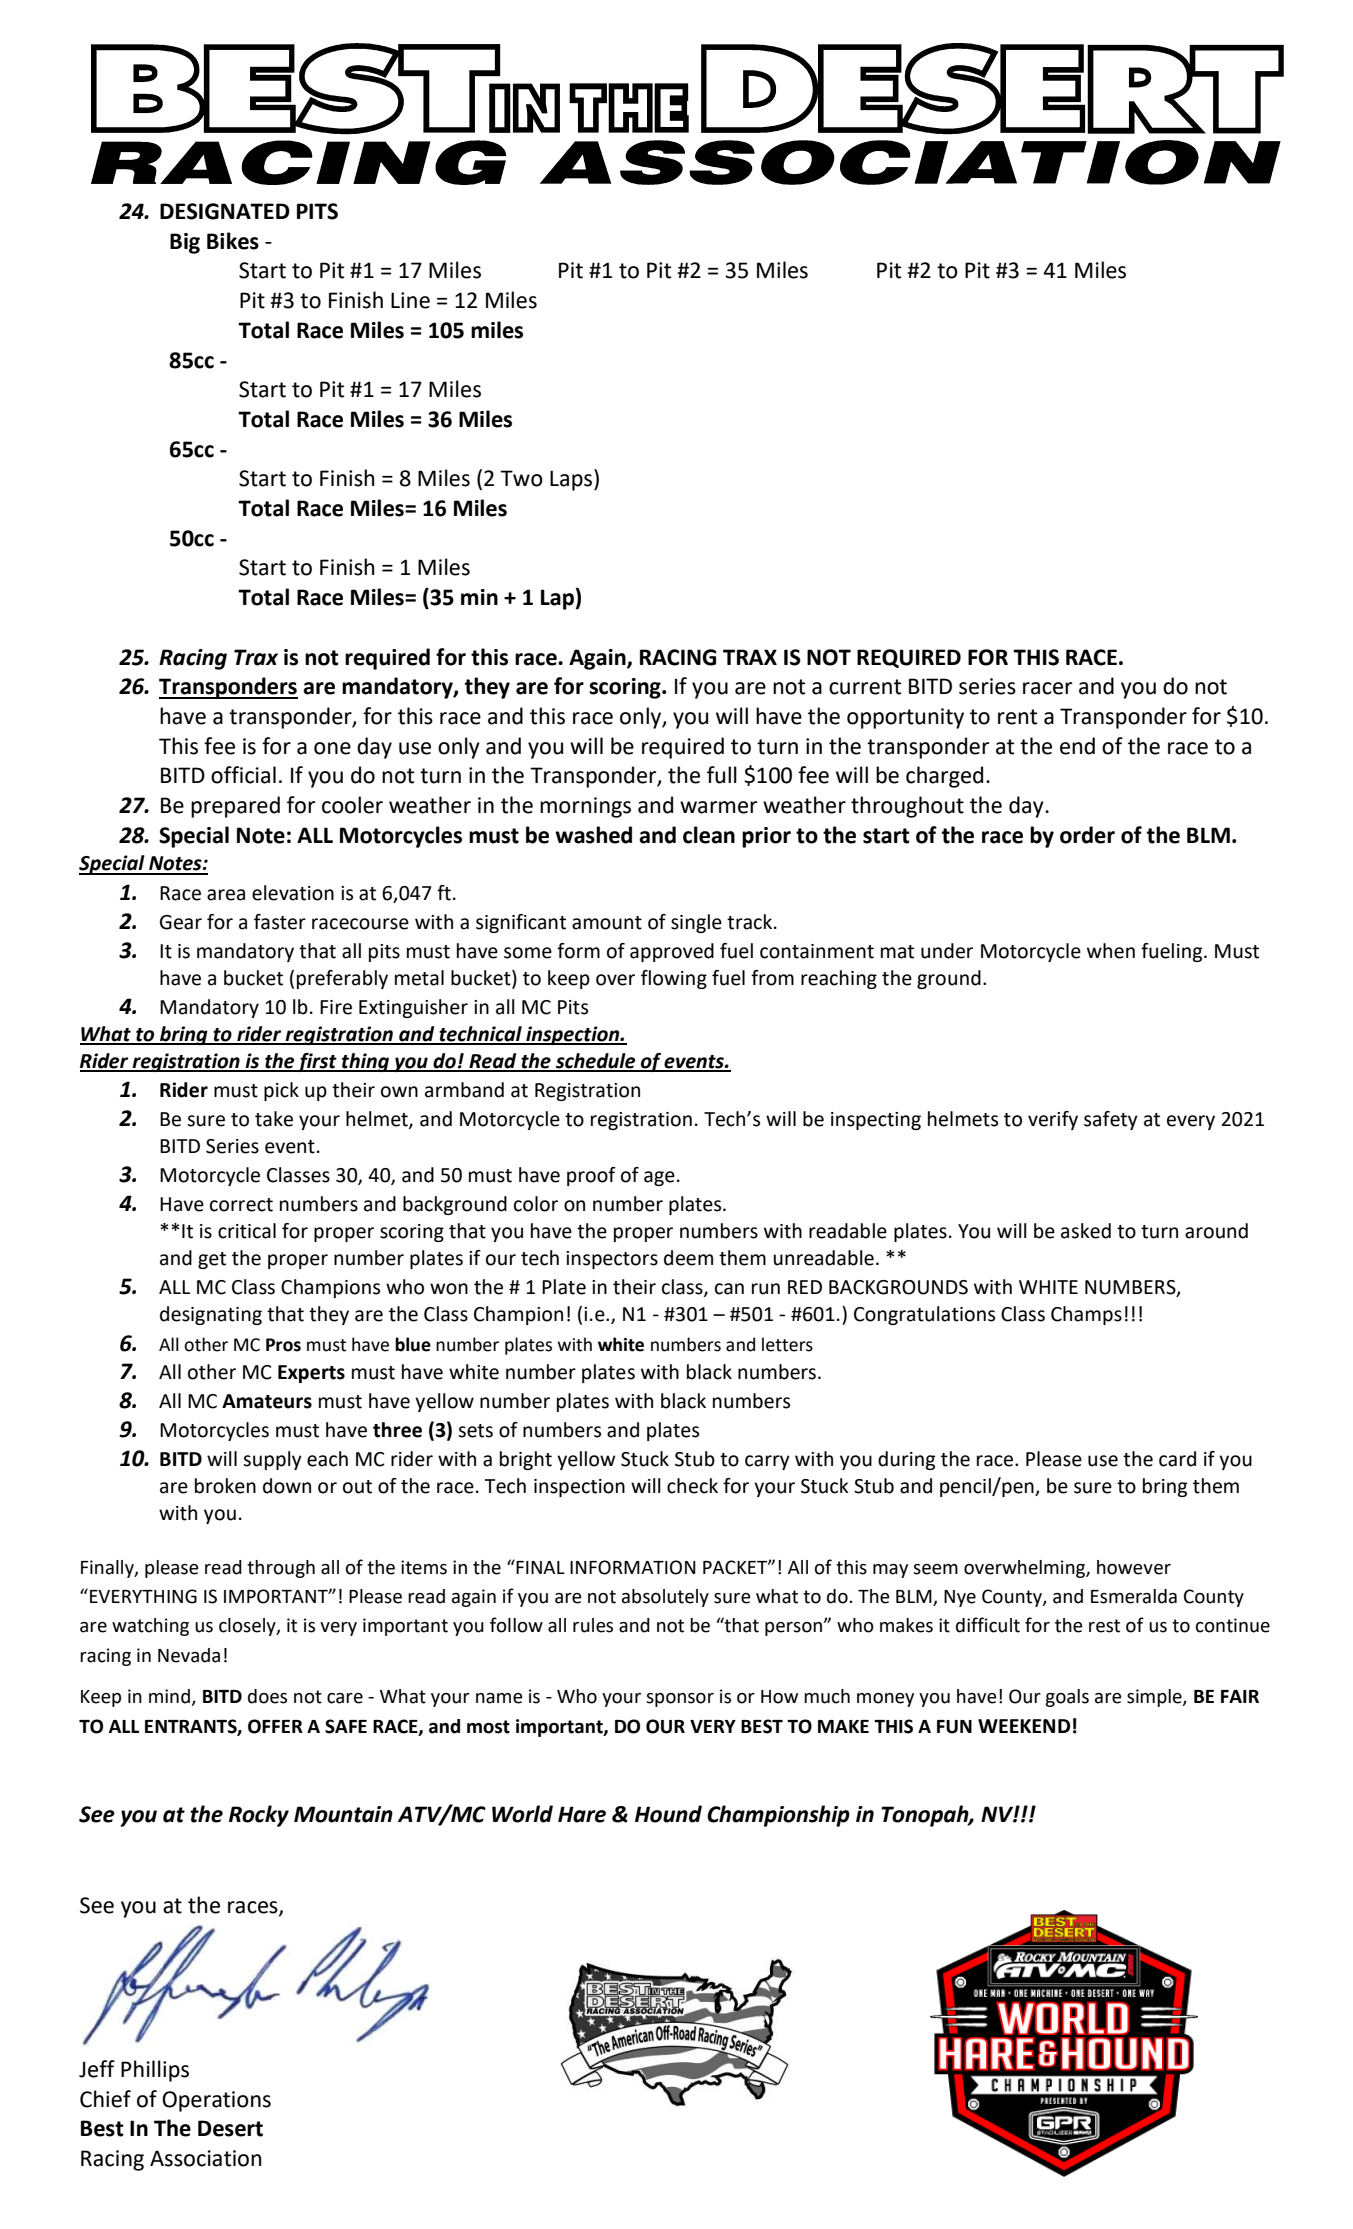 This screenshot has width=1353, height=2229. Describe the element at coordinates (905, 718) in the screenshot. I see `opportunity` at that location.
